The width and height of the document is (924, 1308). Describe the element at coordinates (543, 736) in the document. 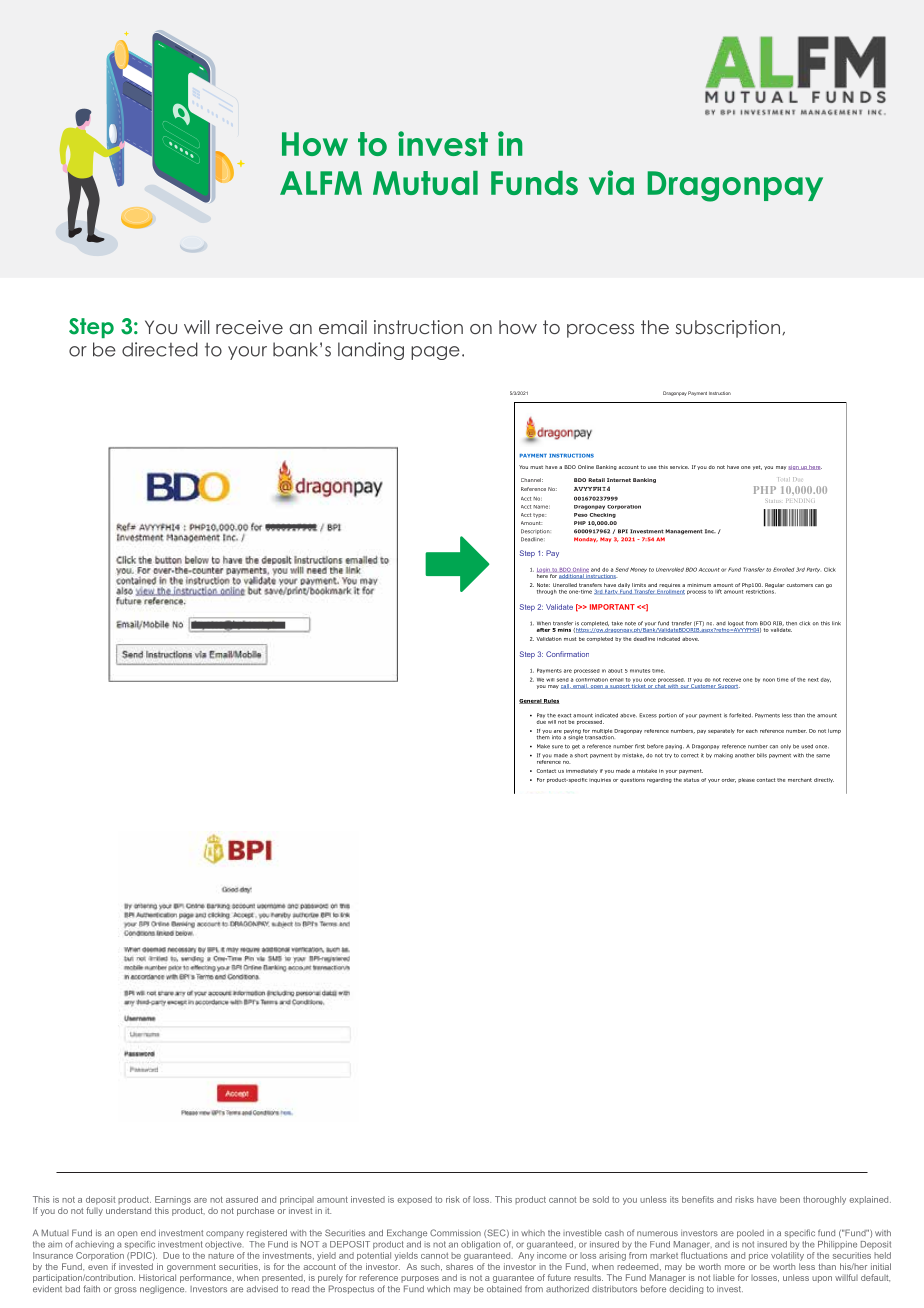

I see `them` at that location.
